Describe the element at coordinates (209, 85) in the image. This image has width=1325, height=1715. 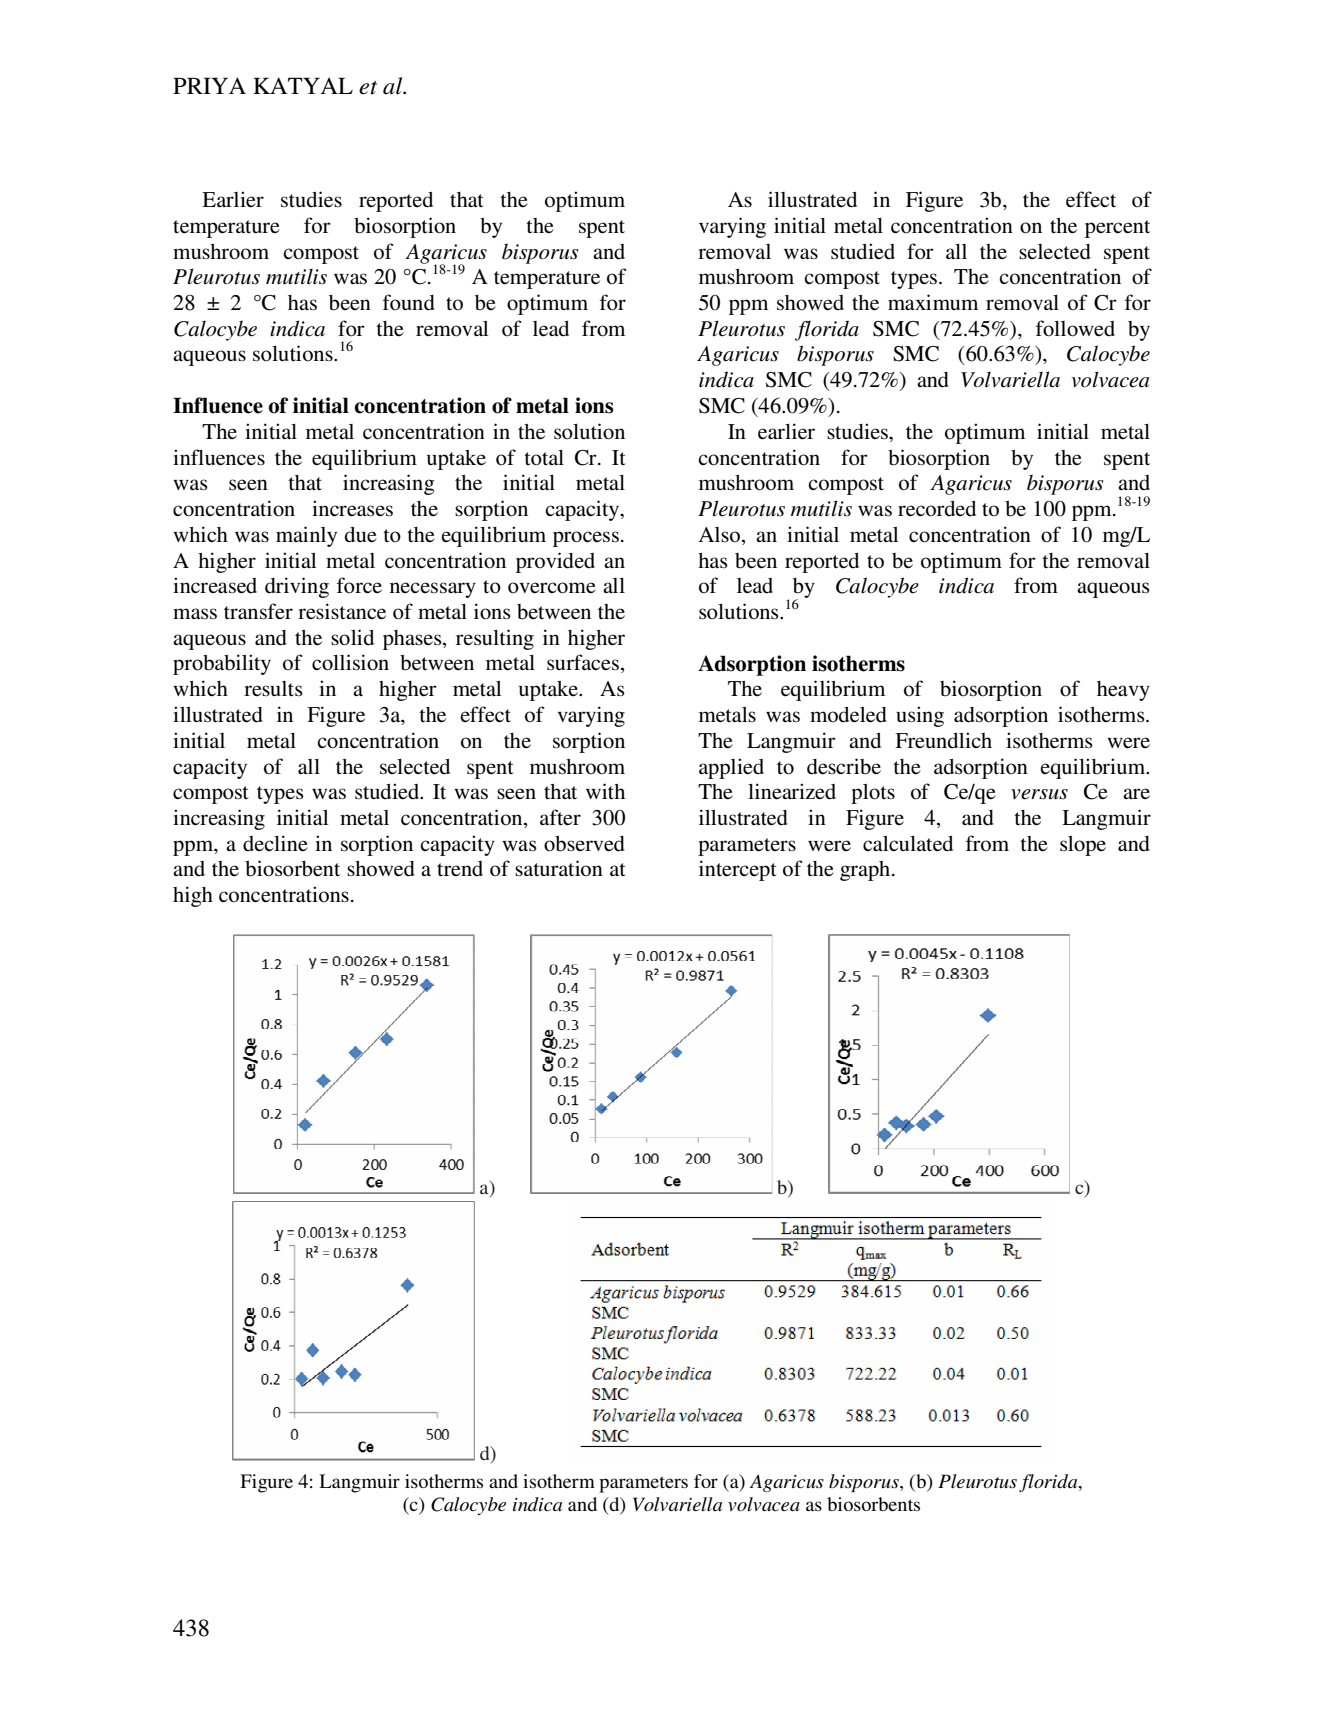
I see `PRIYA` at that location.
